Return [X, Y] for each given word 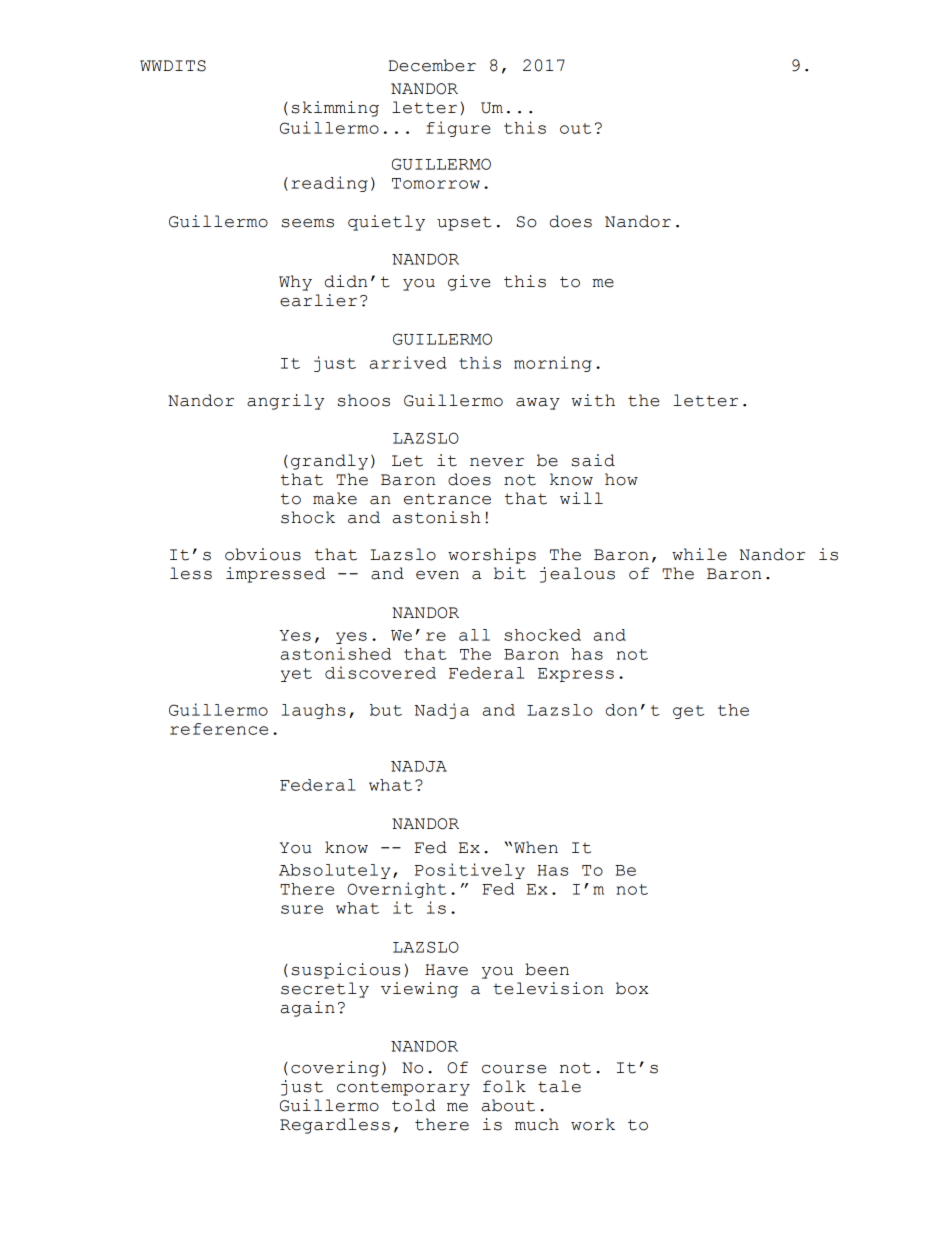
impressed [275, 575]
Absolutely [334, 871]
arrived [408, 362]
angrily [285, 402]
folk [504, 1086]
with [593, 400]
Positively [470, 871]
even [437, 575]
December [432, 65]
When [536, 847]
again [308, 1009]
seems [308, 223]
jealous [577, 575]
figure [458, 129]
